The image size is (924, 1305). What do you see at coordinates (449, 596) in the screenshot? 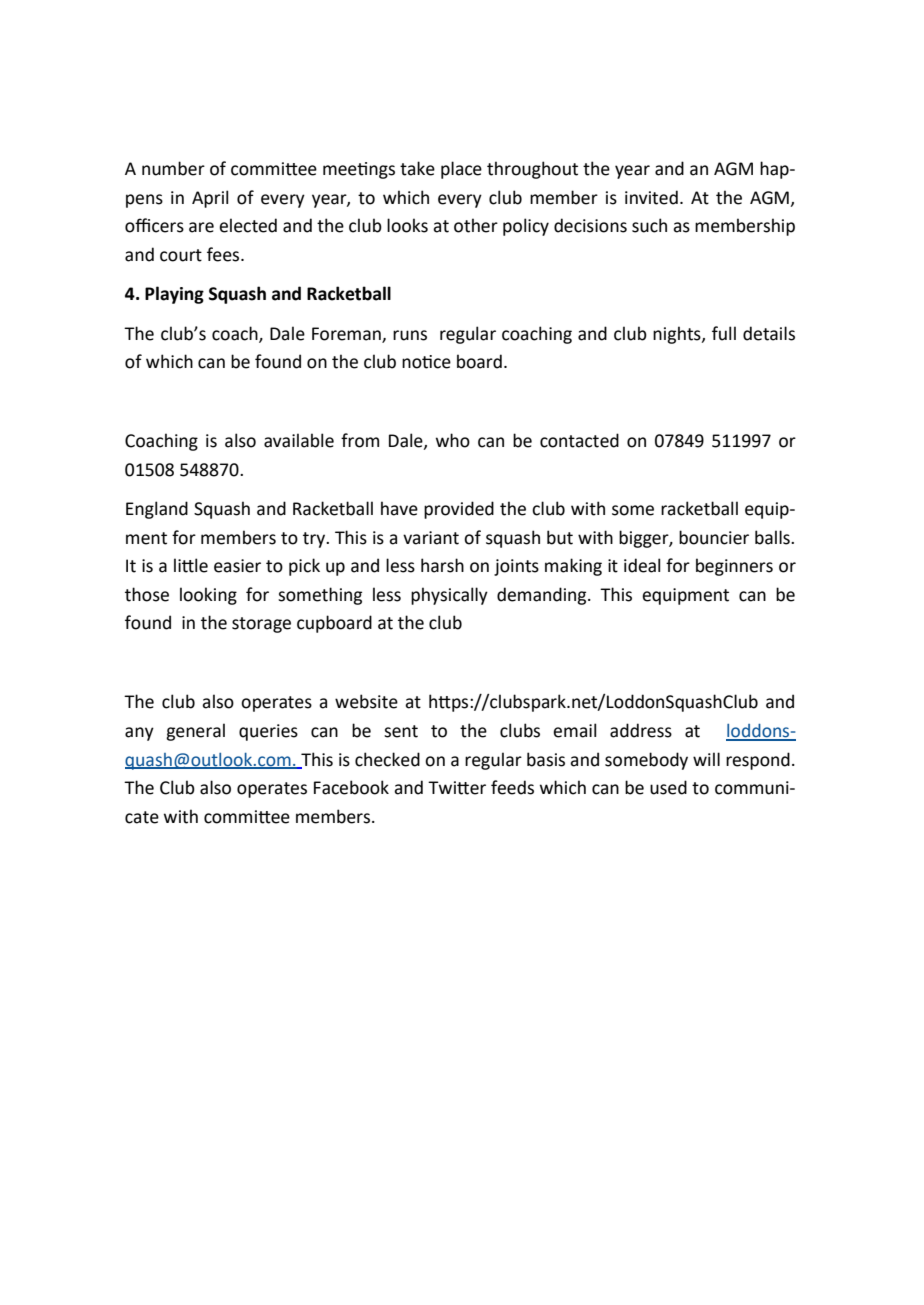
I see `physically` at bounding box center [449, 596].
